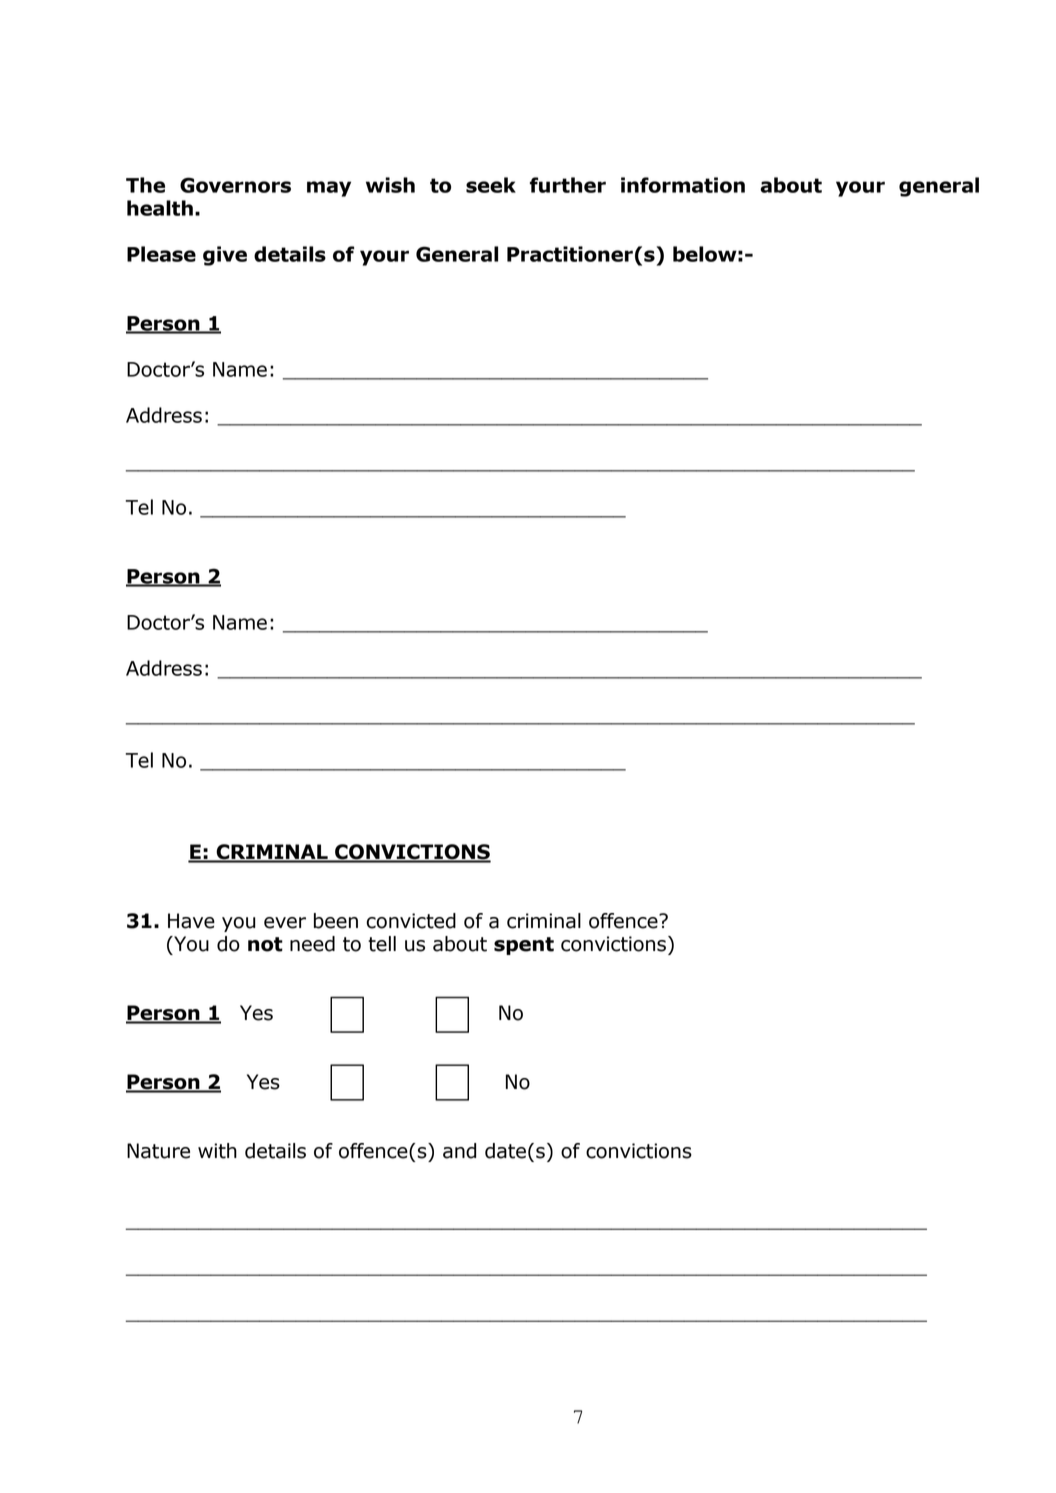 Image resolution: width=1056 pixels, height=1493 pixels. Describe the element at coordinates (217, 1151) in the document. I see `with` at that location.
